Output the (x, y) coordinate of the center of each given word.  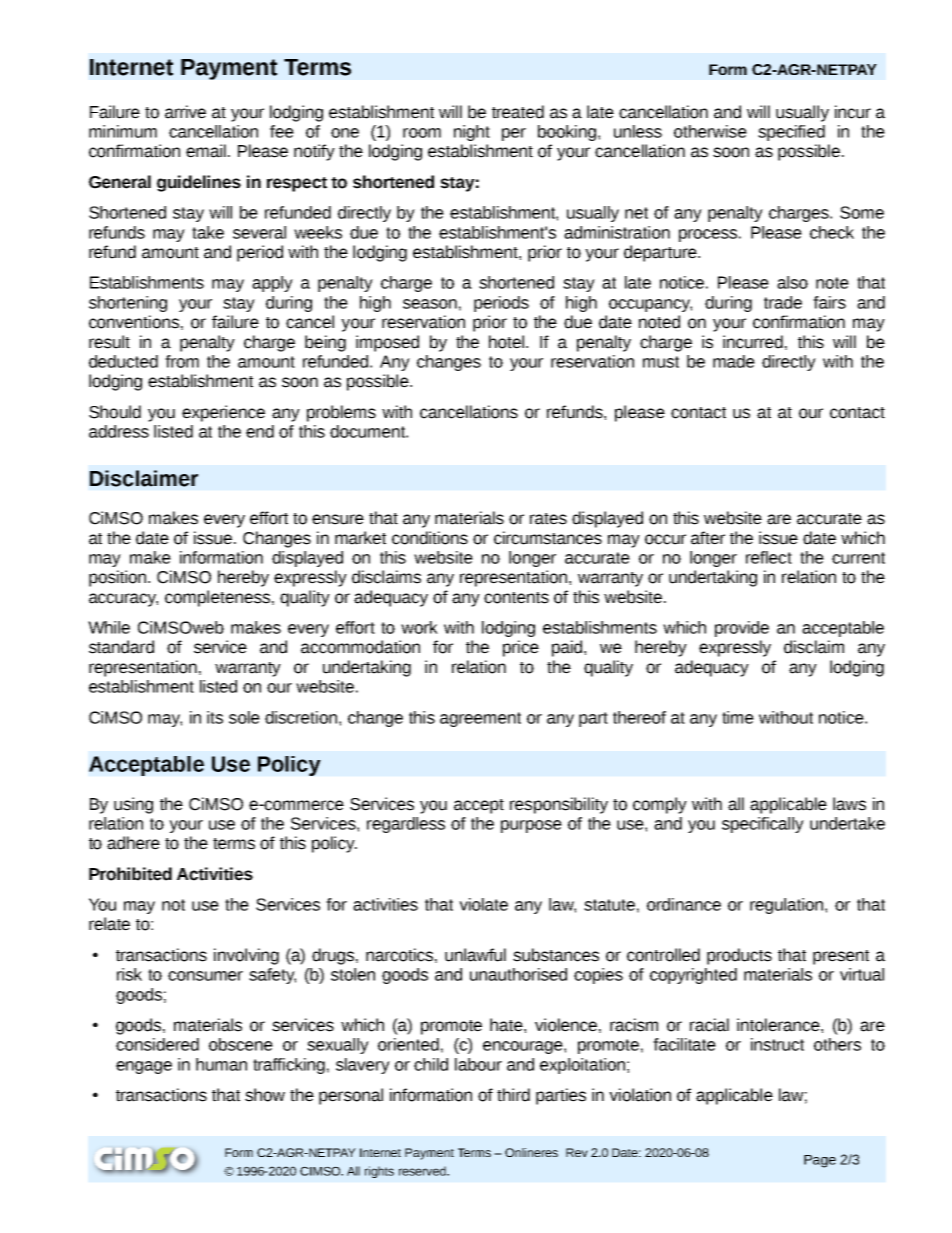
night (472, 133)
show (265, 1095)
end (260, 431)
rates (548, 519)
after (708, 538)
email (206, 151)
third (513, 1095)
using (133, 805)
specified (791, 133)
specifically (763, 825)
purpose (531, 826)
